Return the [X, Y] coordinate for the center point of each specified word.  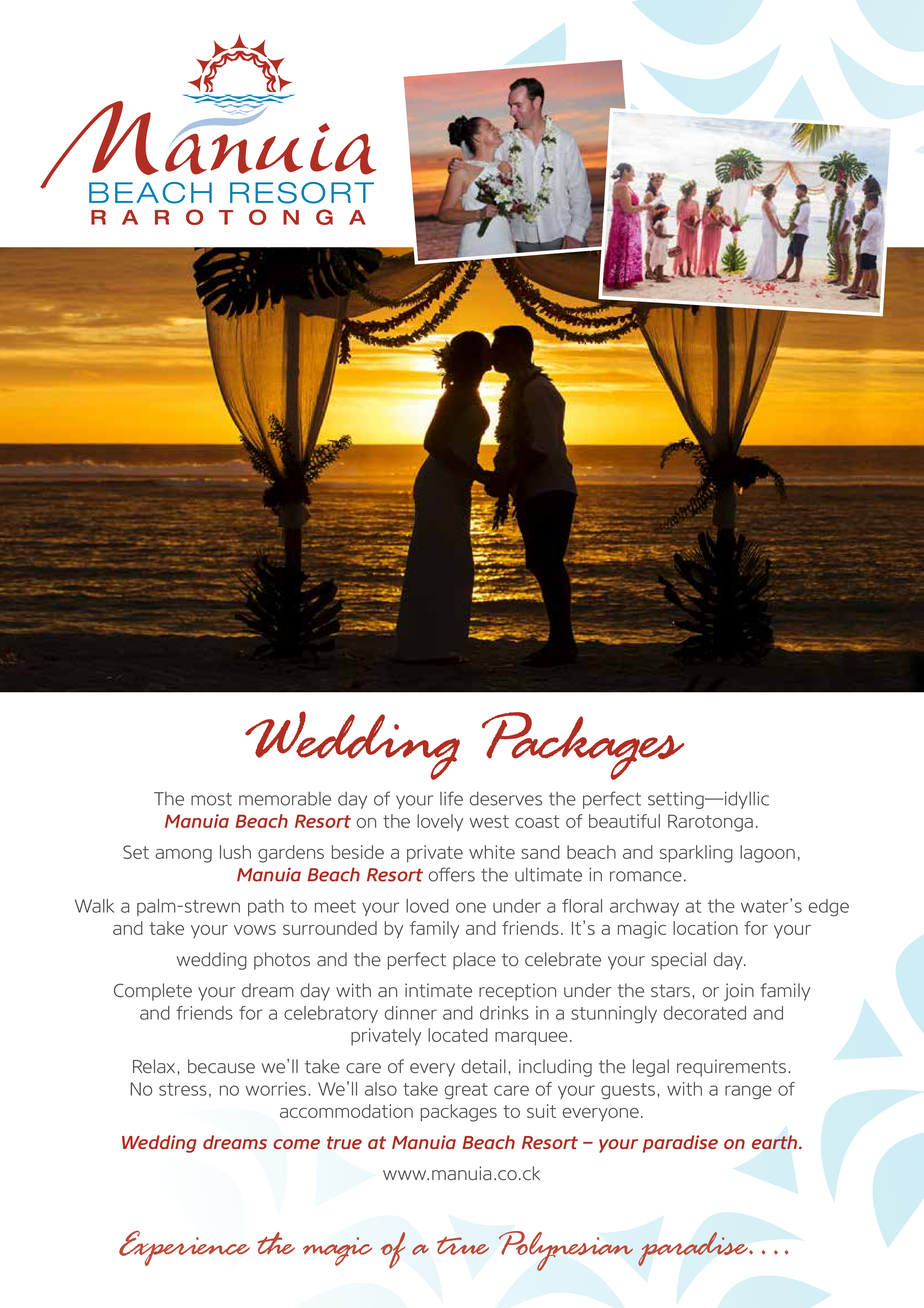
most [211, 799]
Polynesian [566, 1251]
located [458, 1035]
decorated [705, 1013]
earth [776, 1142]
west [489, 821]
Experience [184, 1248]
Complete [153, 992]
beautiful [624, 821]
